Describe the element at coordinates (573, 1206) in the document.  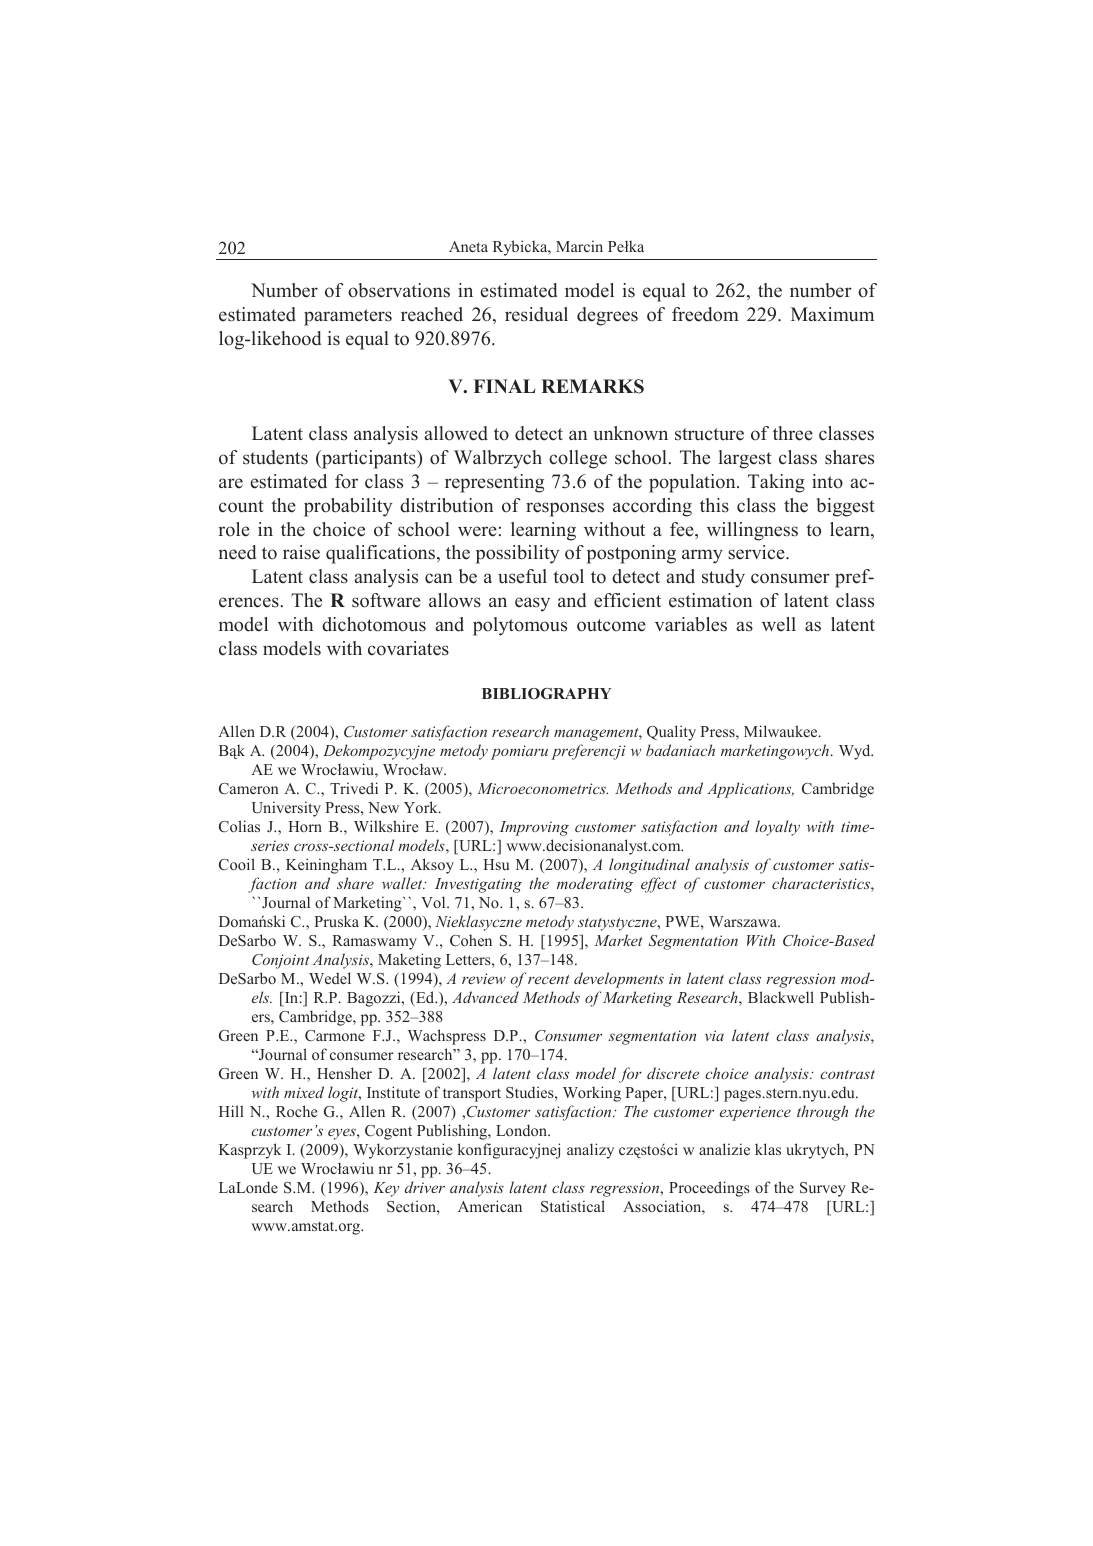
I see `Statistical` at that location.
